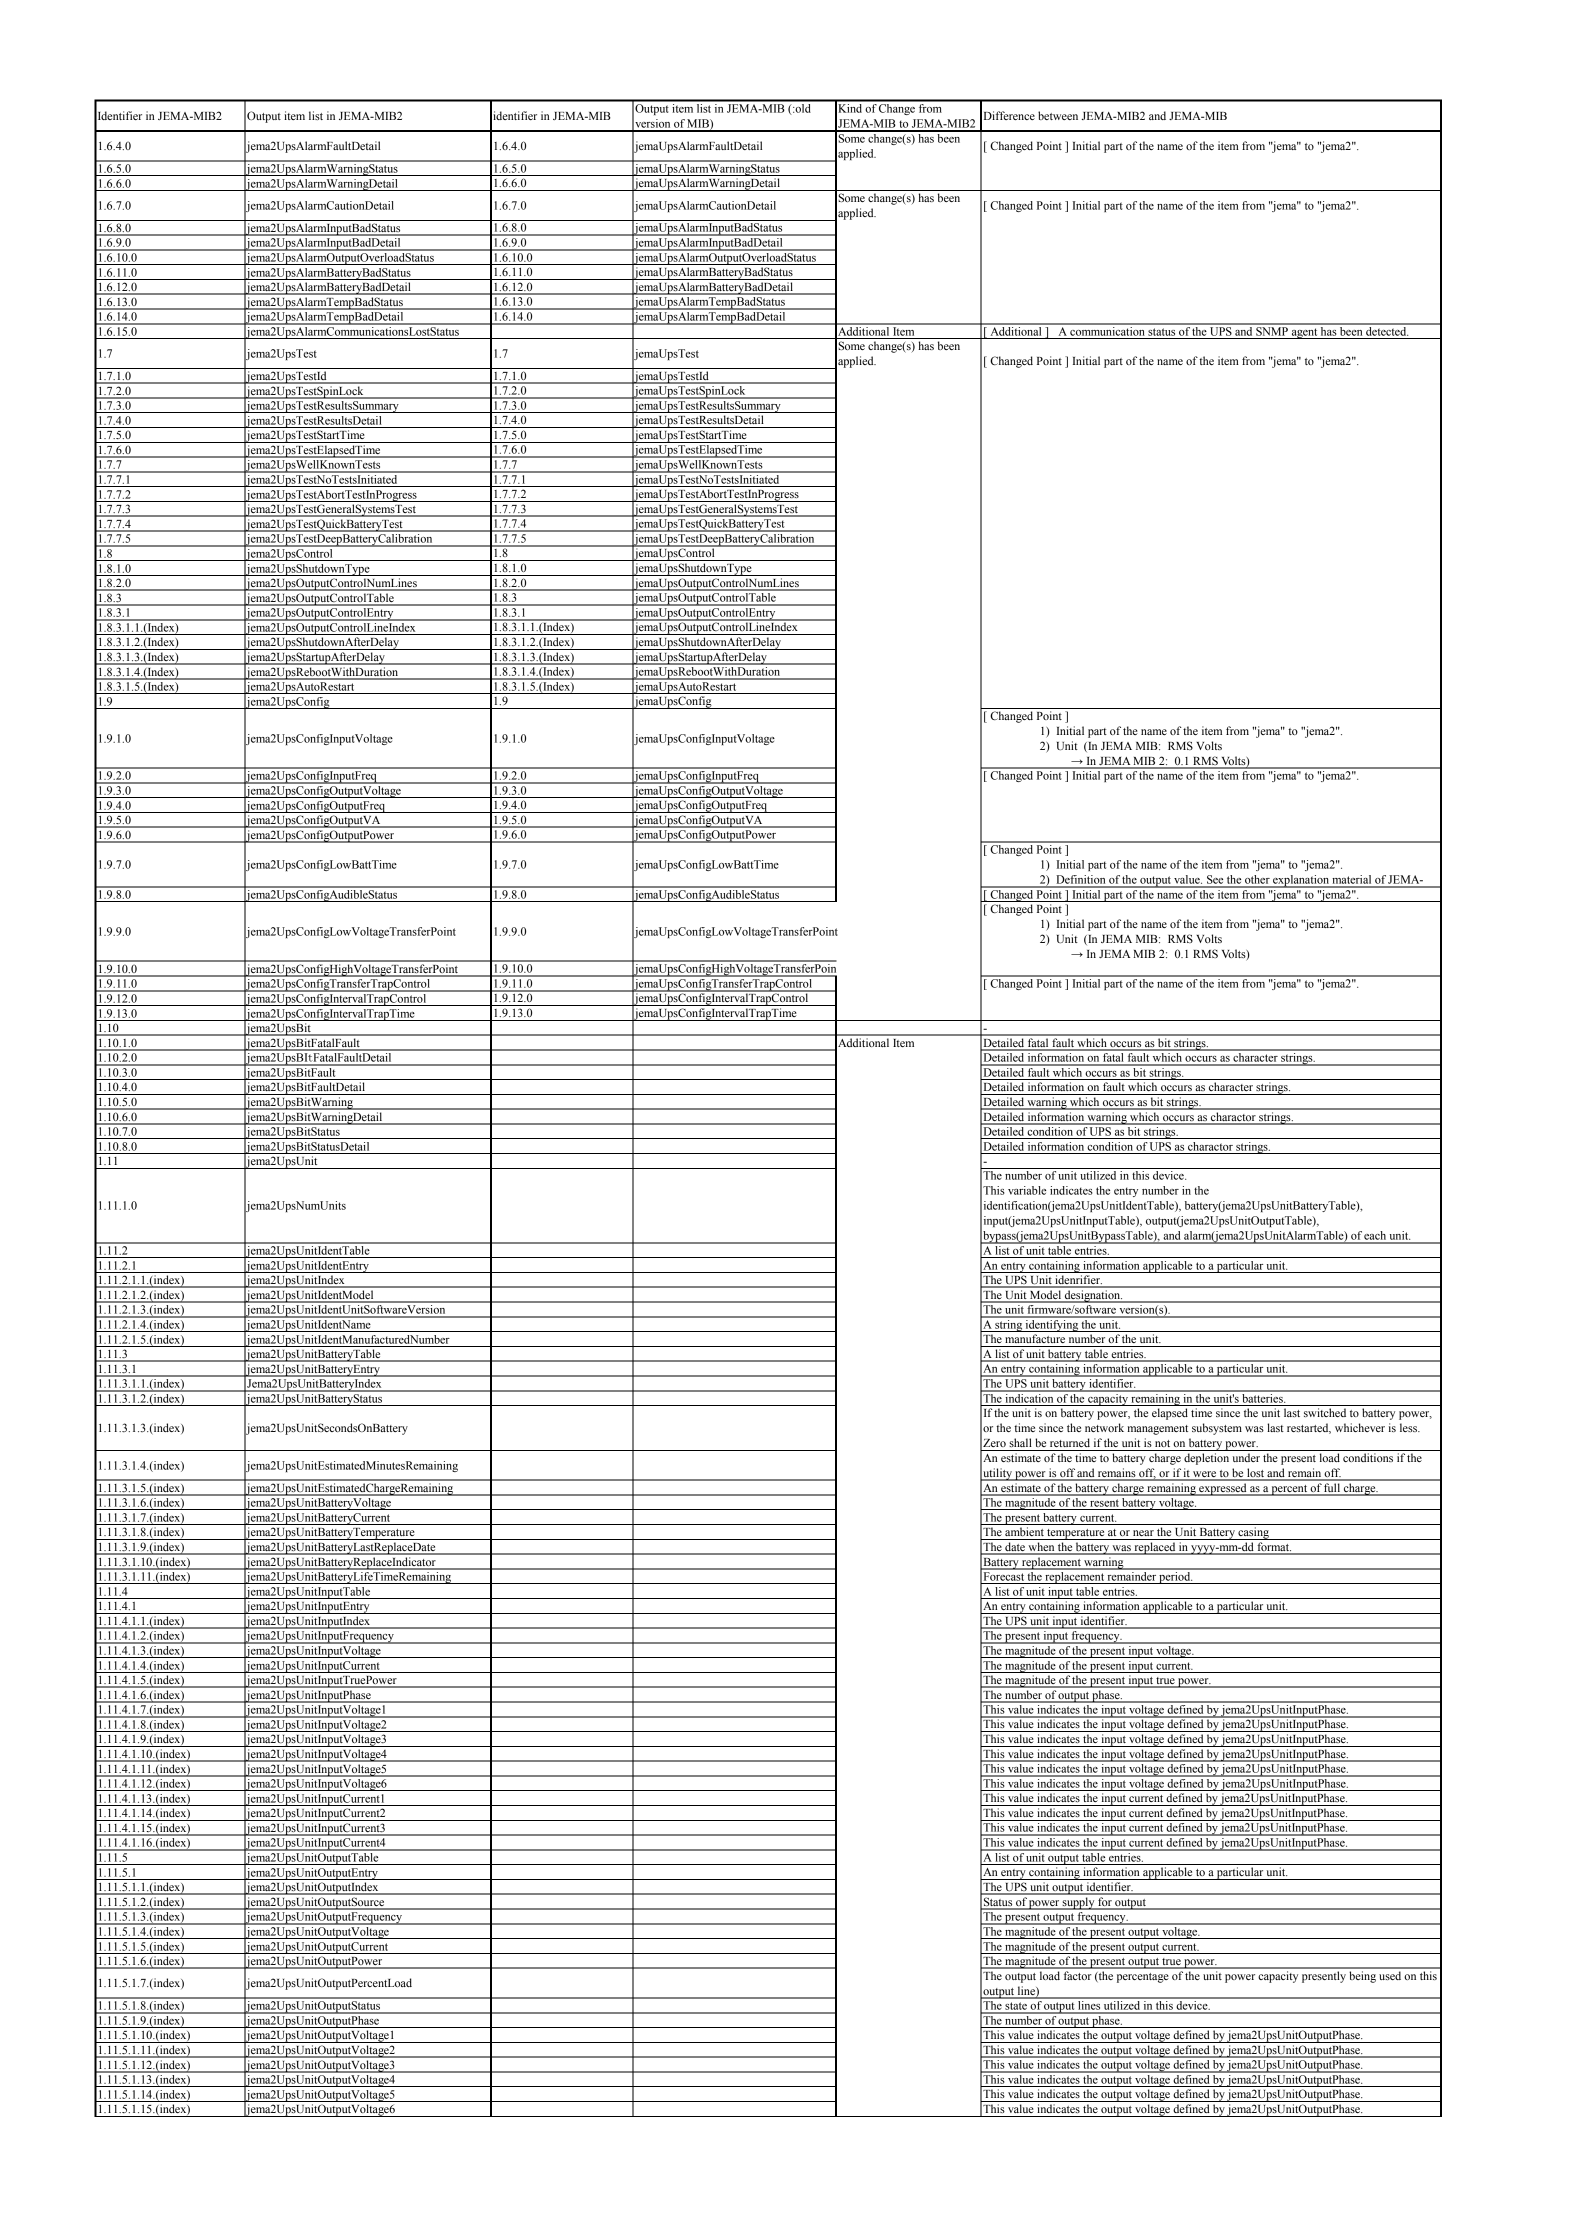  What do you see at coordinates (1104, 1427) in the page?
I see `network` at bounding box center [1104, 1427].
